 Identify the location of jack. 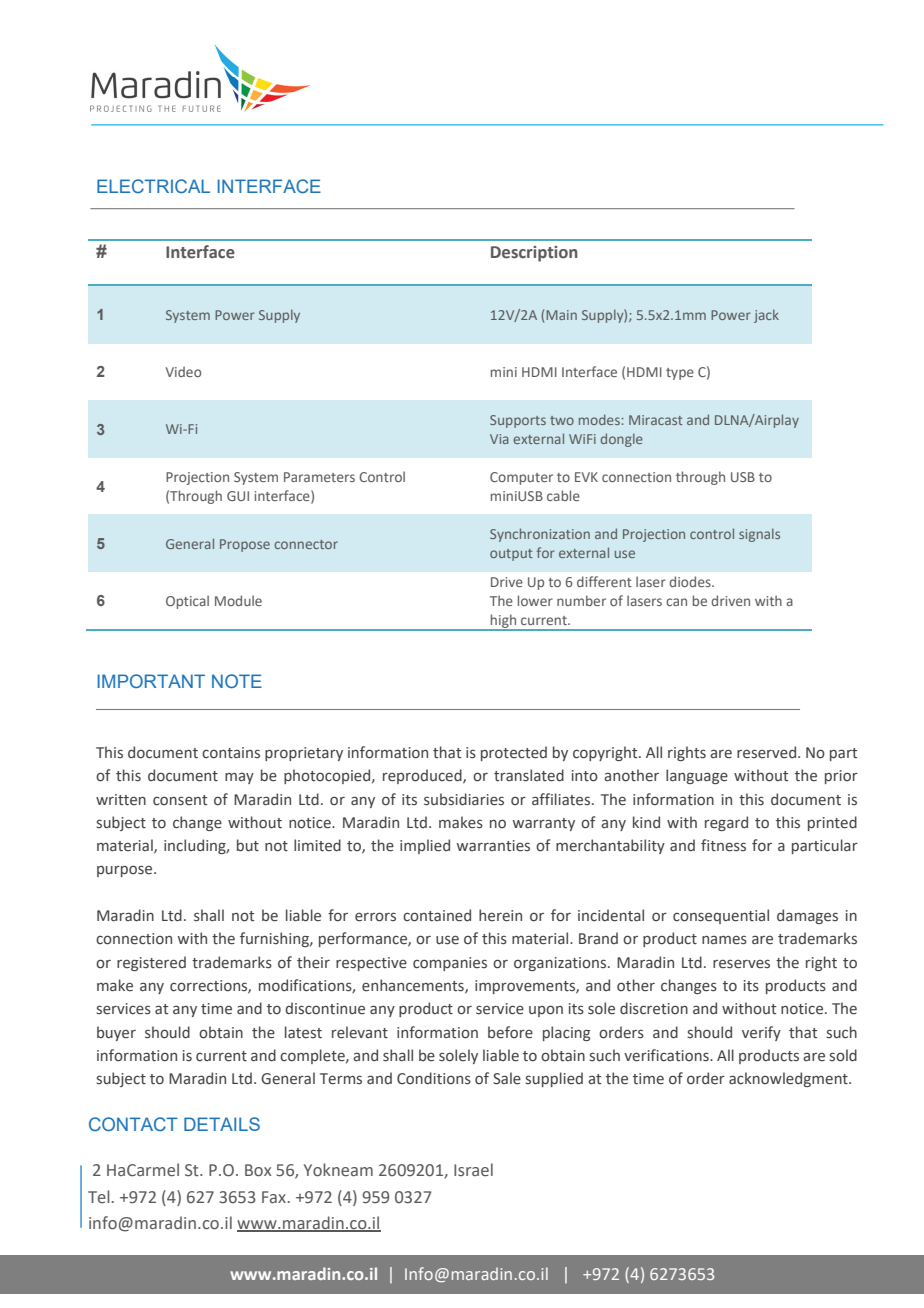
(766, 316).
